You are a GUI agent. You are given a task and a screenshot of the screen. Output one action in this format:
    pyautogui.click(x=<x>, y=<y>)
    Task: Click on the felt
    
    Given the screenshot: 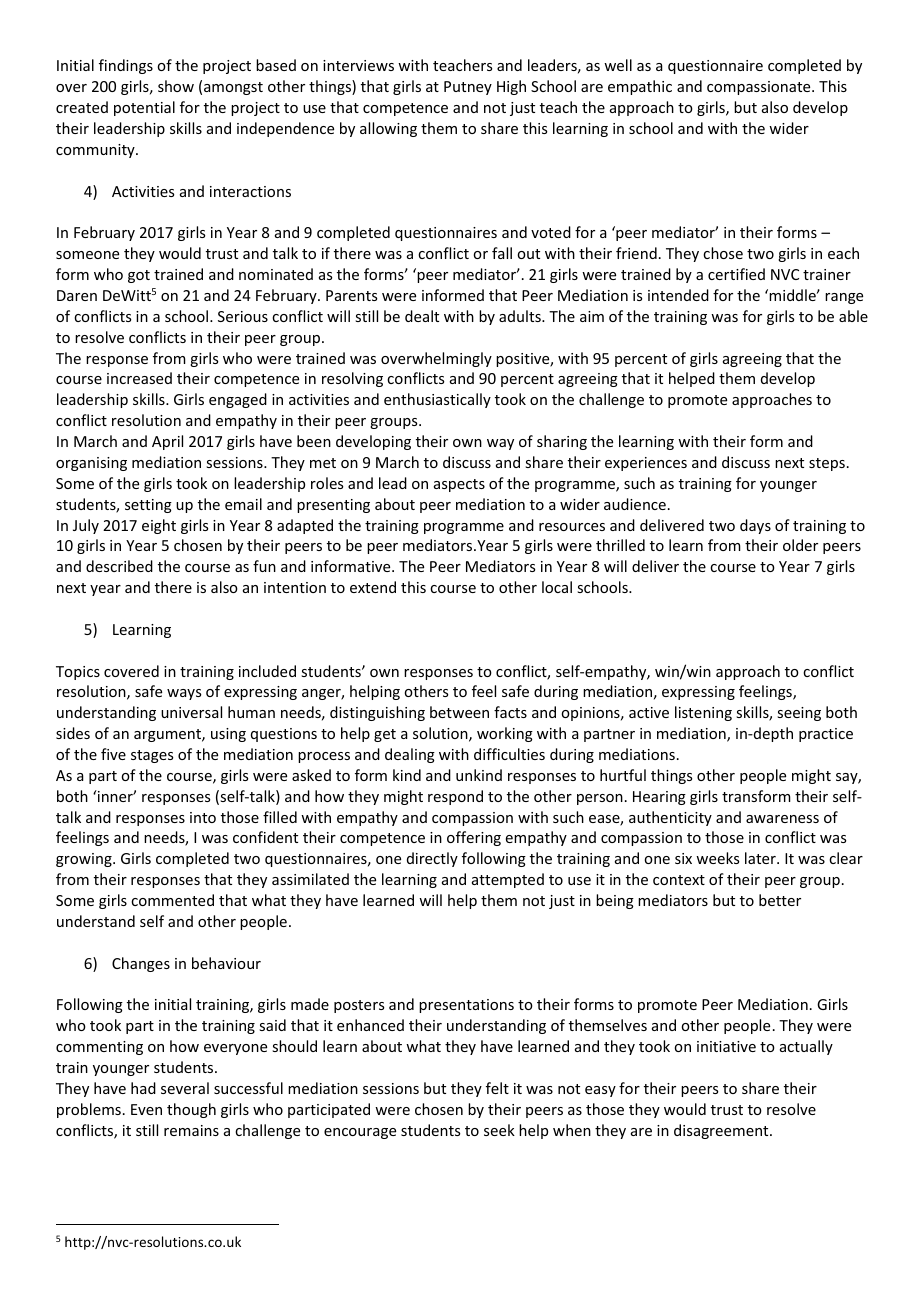 What is the action you would take?
    pyautogui.click(x=497, y=1088)
